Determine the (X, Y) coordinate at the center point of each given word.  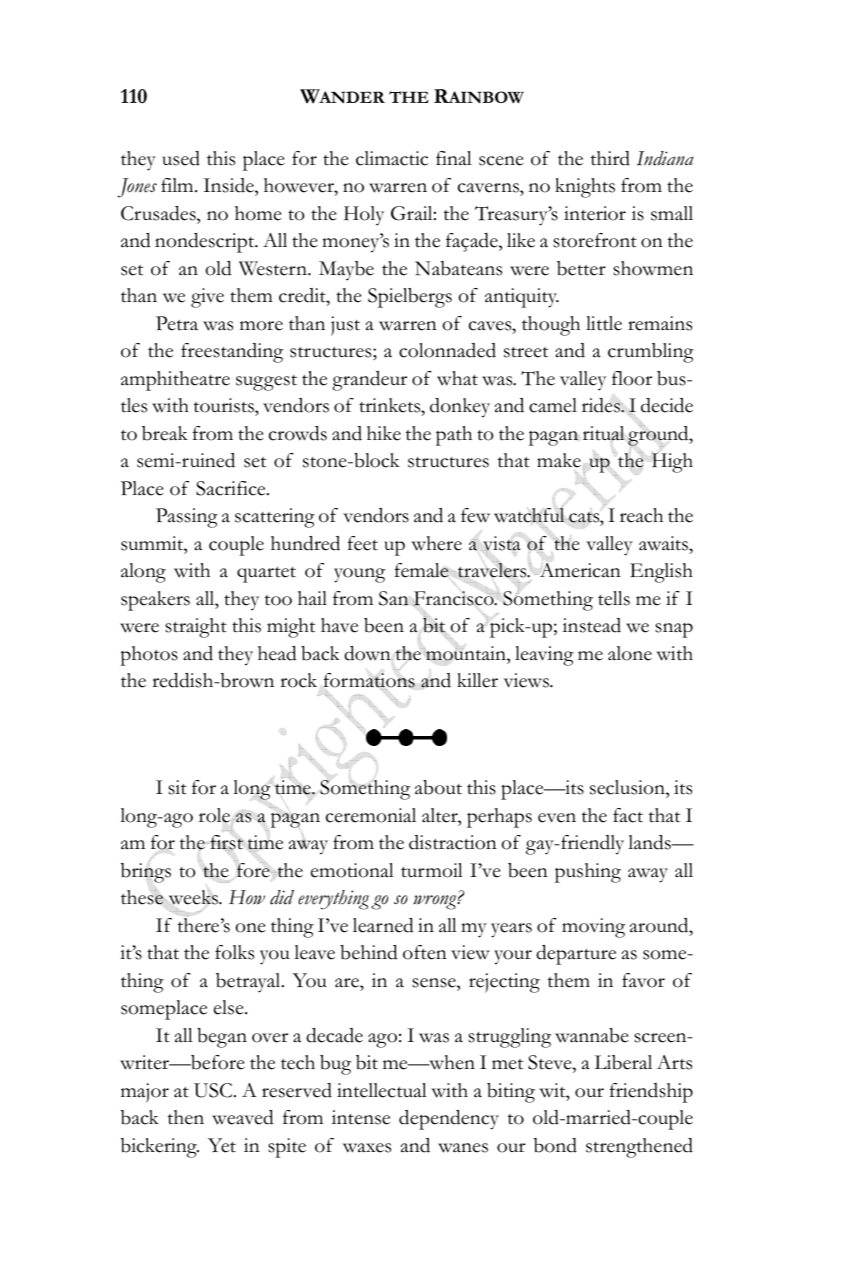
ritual (604, 434)
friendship (651, 1093)
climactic (392, 158)
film (178, 185)
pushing (588, 873)
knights (585, 188)
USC (214, 1090)
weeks (193, 897)
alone (630, 653)
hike (384, 433)
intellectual (382, 1090)
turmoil (432, 870)
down (368, 653)
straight (196, 628)
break (165, 433)
